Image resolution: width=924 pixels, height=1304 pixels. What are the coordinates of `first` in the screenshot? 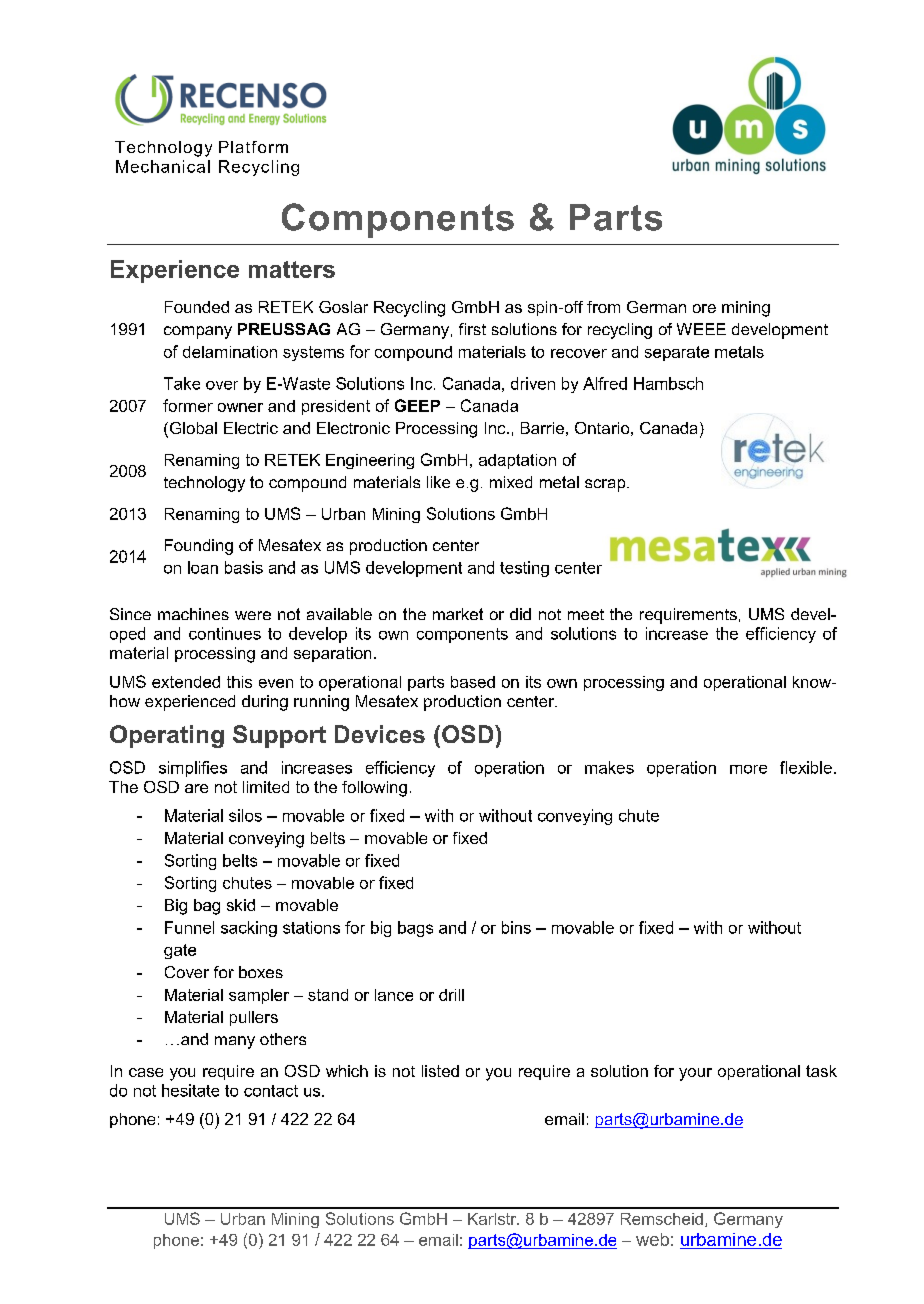 It's located at (472, 329).
